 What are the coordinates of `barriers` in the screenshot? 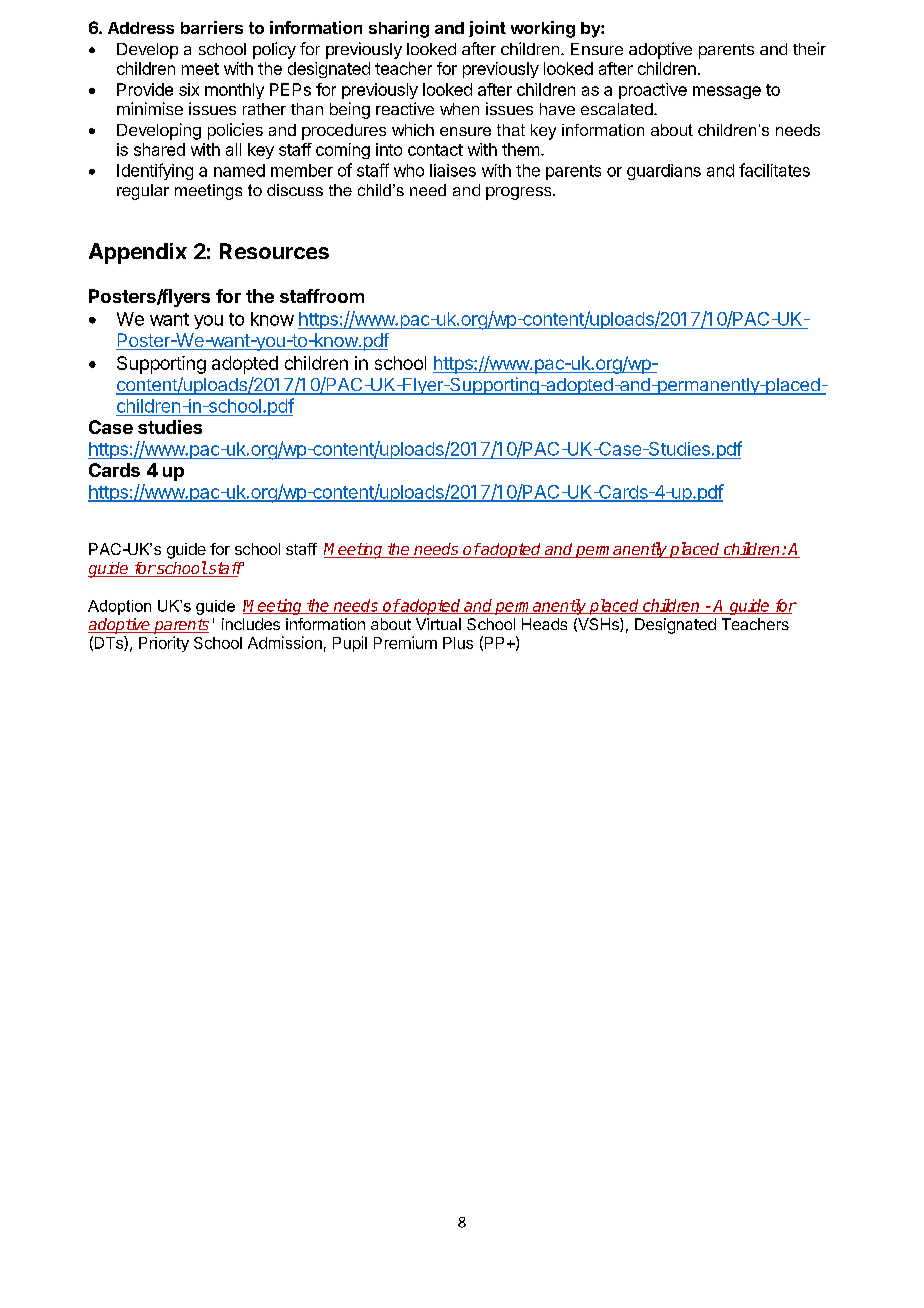 It's located at (212, 27).
